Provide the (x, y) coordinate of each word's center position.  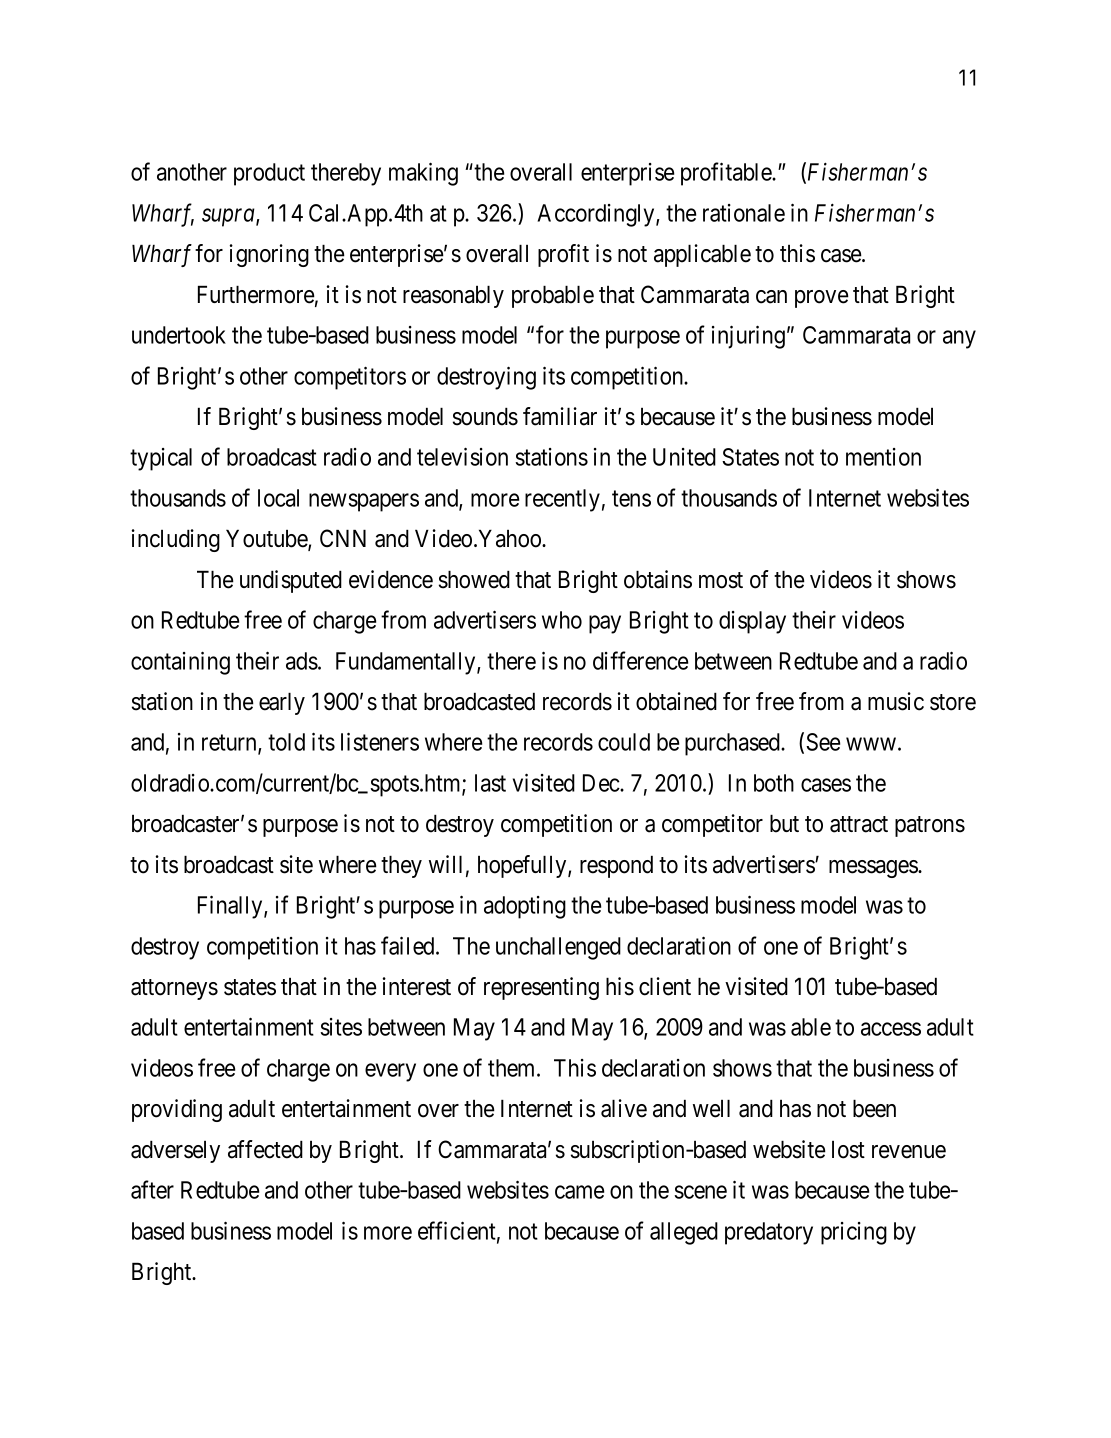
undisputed (291, 581)
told (286, 742)
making (423, 174)
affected (265, 1149)
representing (541, 988)
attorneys (174, 989)
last (490, 783)
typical (161, 459)
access (891, 1029)
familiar (560, 416)
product (269, 174)
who (562, 620)
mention (883, 457)
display (752, 622)
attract (859, 824)
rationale (744, 213)
